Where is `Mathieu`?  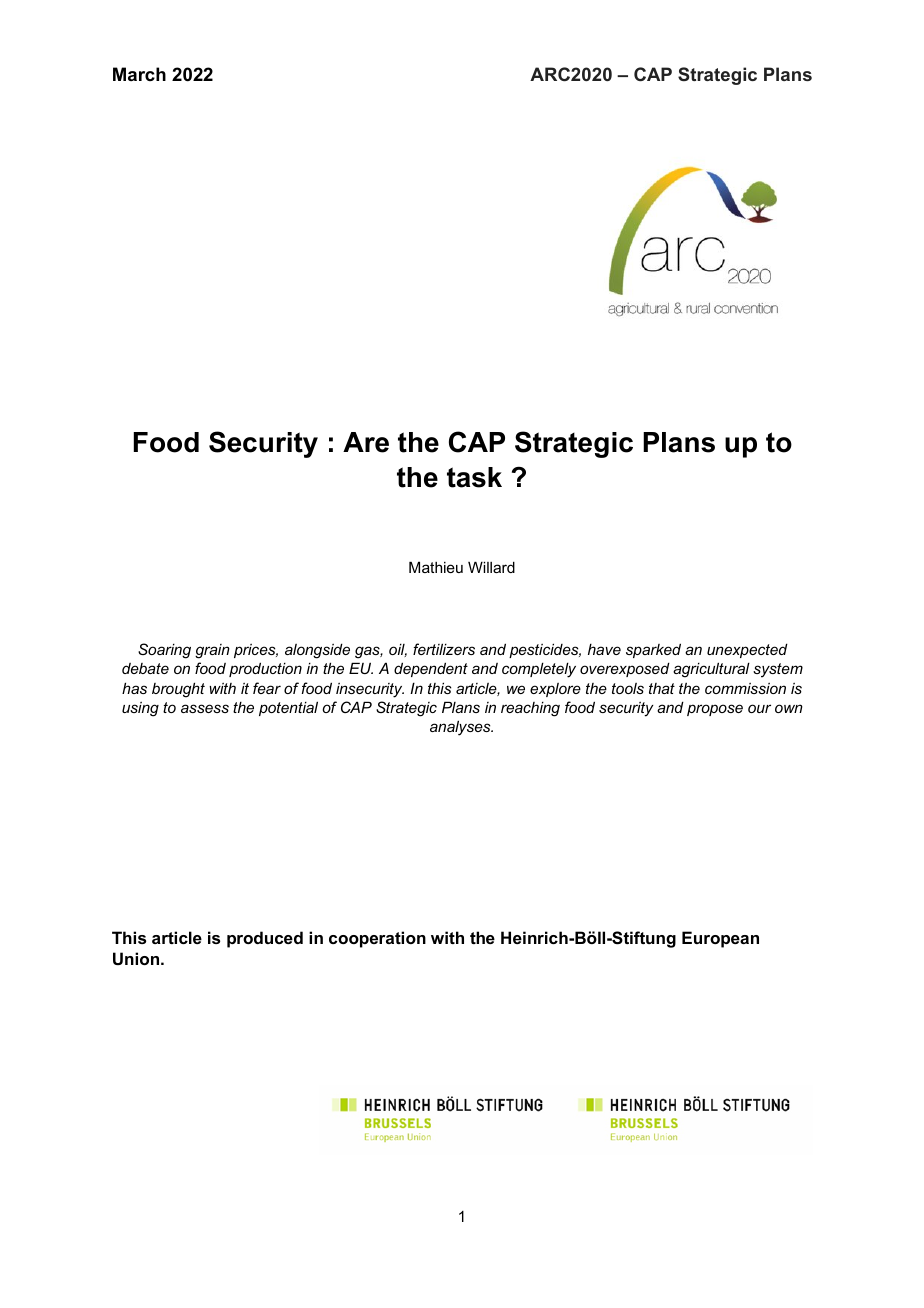
Mathieu is located at coordinates (436, 567).
